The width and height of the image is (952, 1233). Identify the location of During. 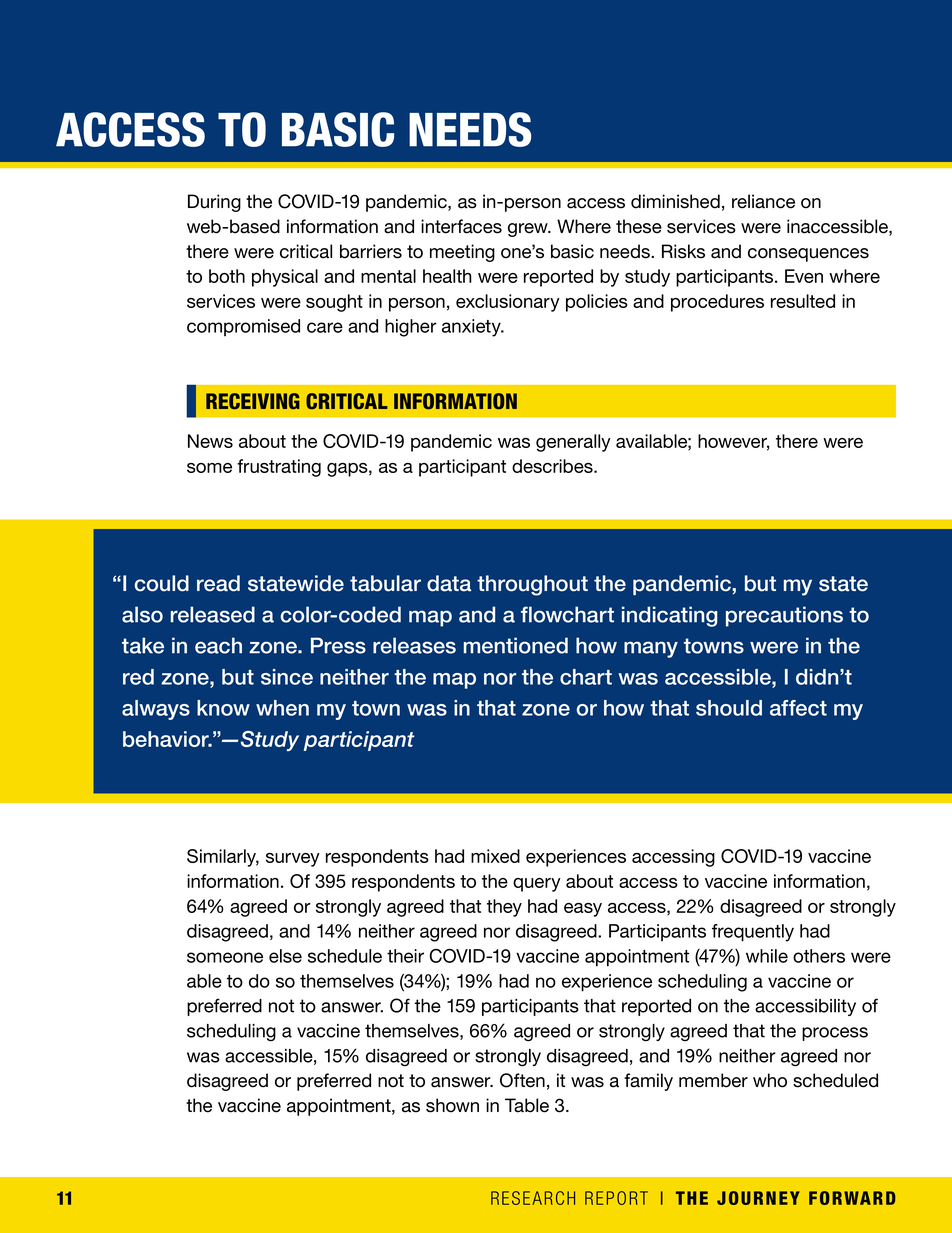
(214, 203).
